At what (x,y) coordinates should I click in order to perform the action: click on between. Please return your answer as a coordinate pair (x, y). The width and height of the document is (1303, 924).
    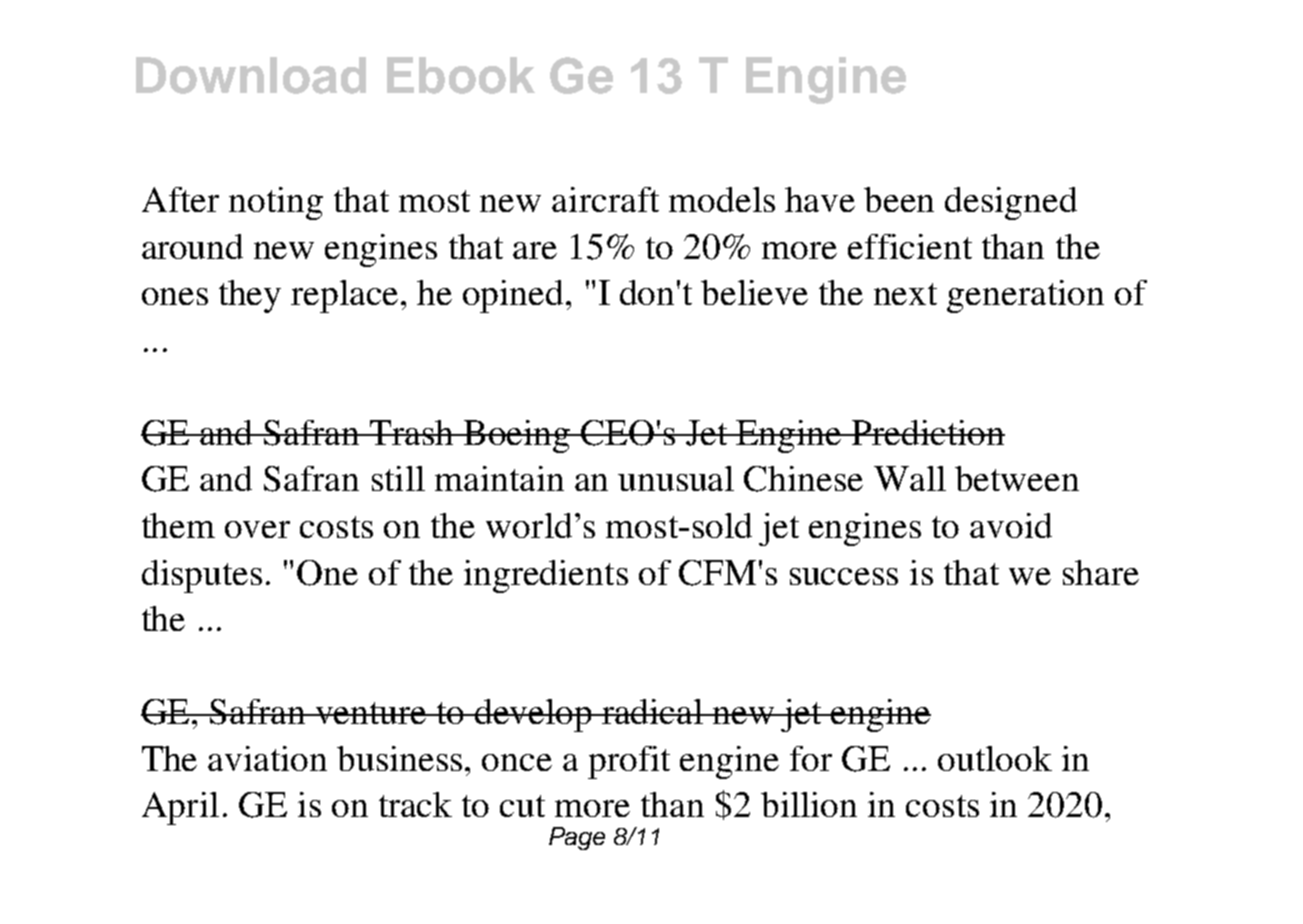
    Looking at the image, I should click on (1017, 478).
